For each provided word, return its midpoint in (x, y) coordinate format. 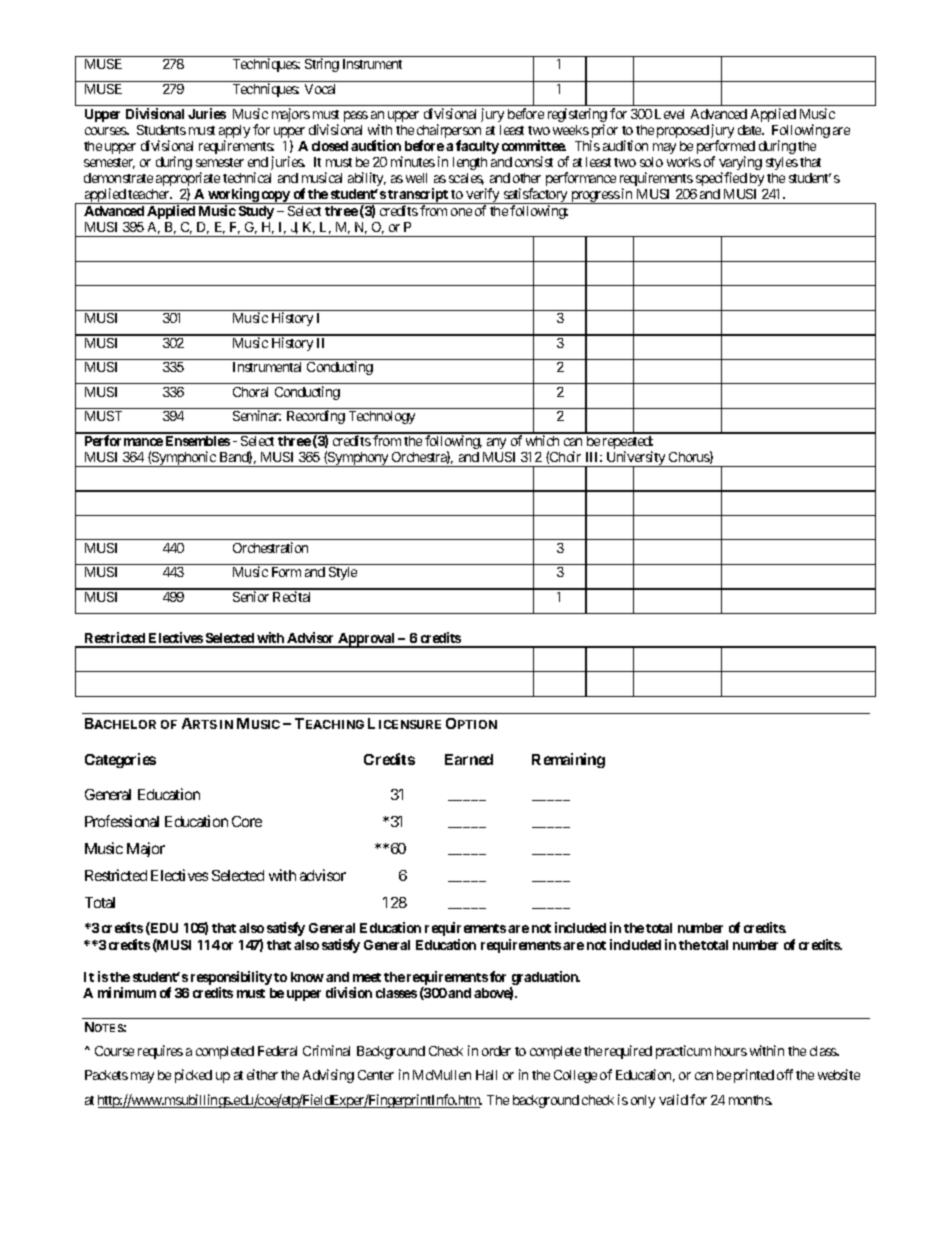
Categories (120, 760)
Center (376, 1075)
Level (669, 114)
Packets (106, 1075)
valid (673, 1099)
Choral (250, 392)
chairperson (449, 132)
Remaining (568, 760)
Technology (382, 417)
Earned (469, 759)
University (636, 459)
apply (234, 133)
